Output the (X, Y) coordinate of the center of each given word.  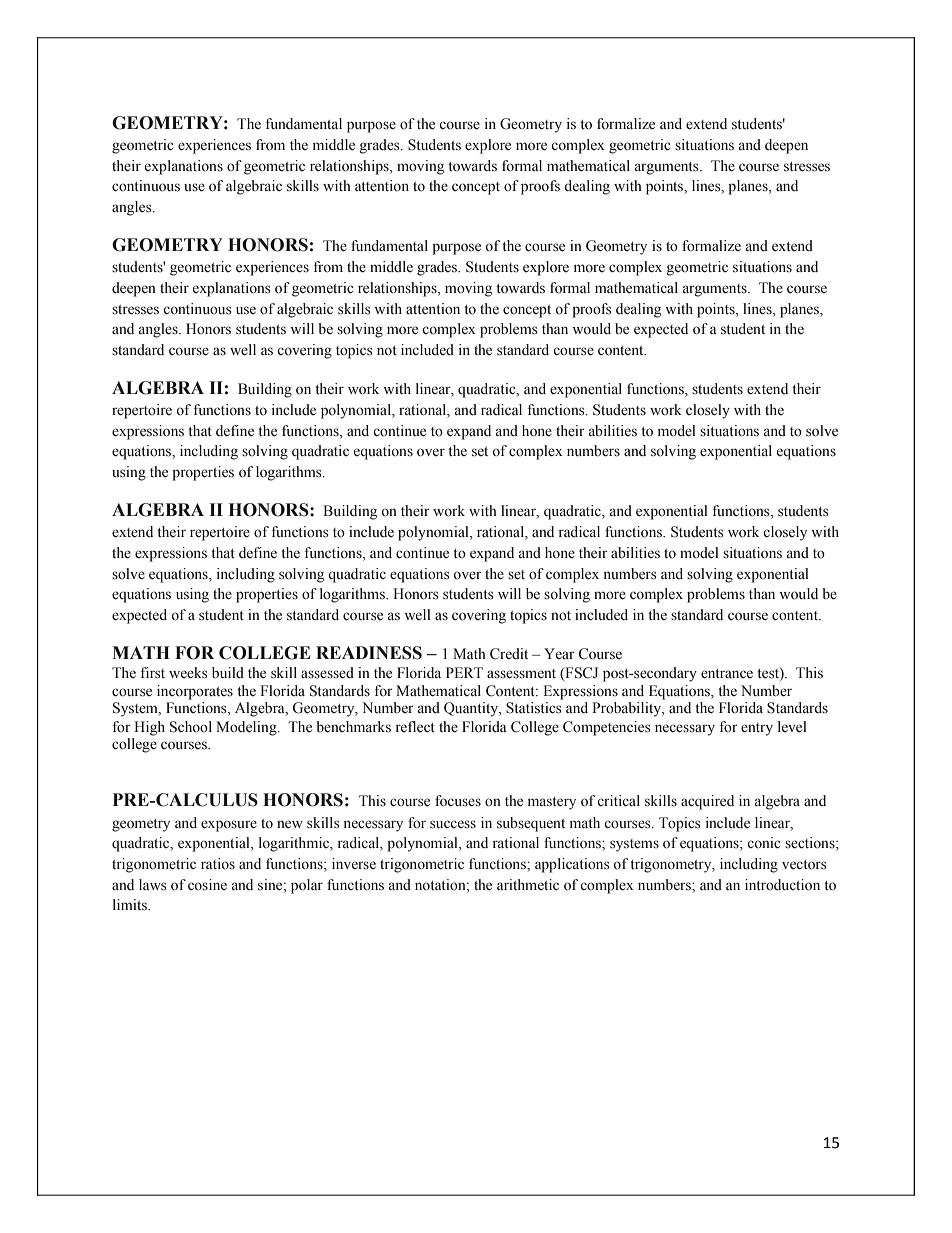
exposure (229, 826)
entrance (727, 674)
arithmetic (528, 884)
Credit (509, 654)
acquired (707, 802)
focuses (458, 801)
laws (152, 885)
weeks (188, 673)
